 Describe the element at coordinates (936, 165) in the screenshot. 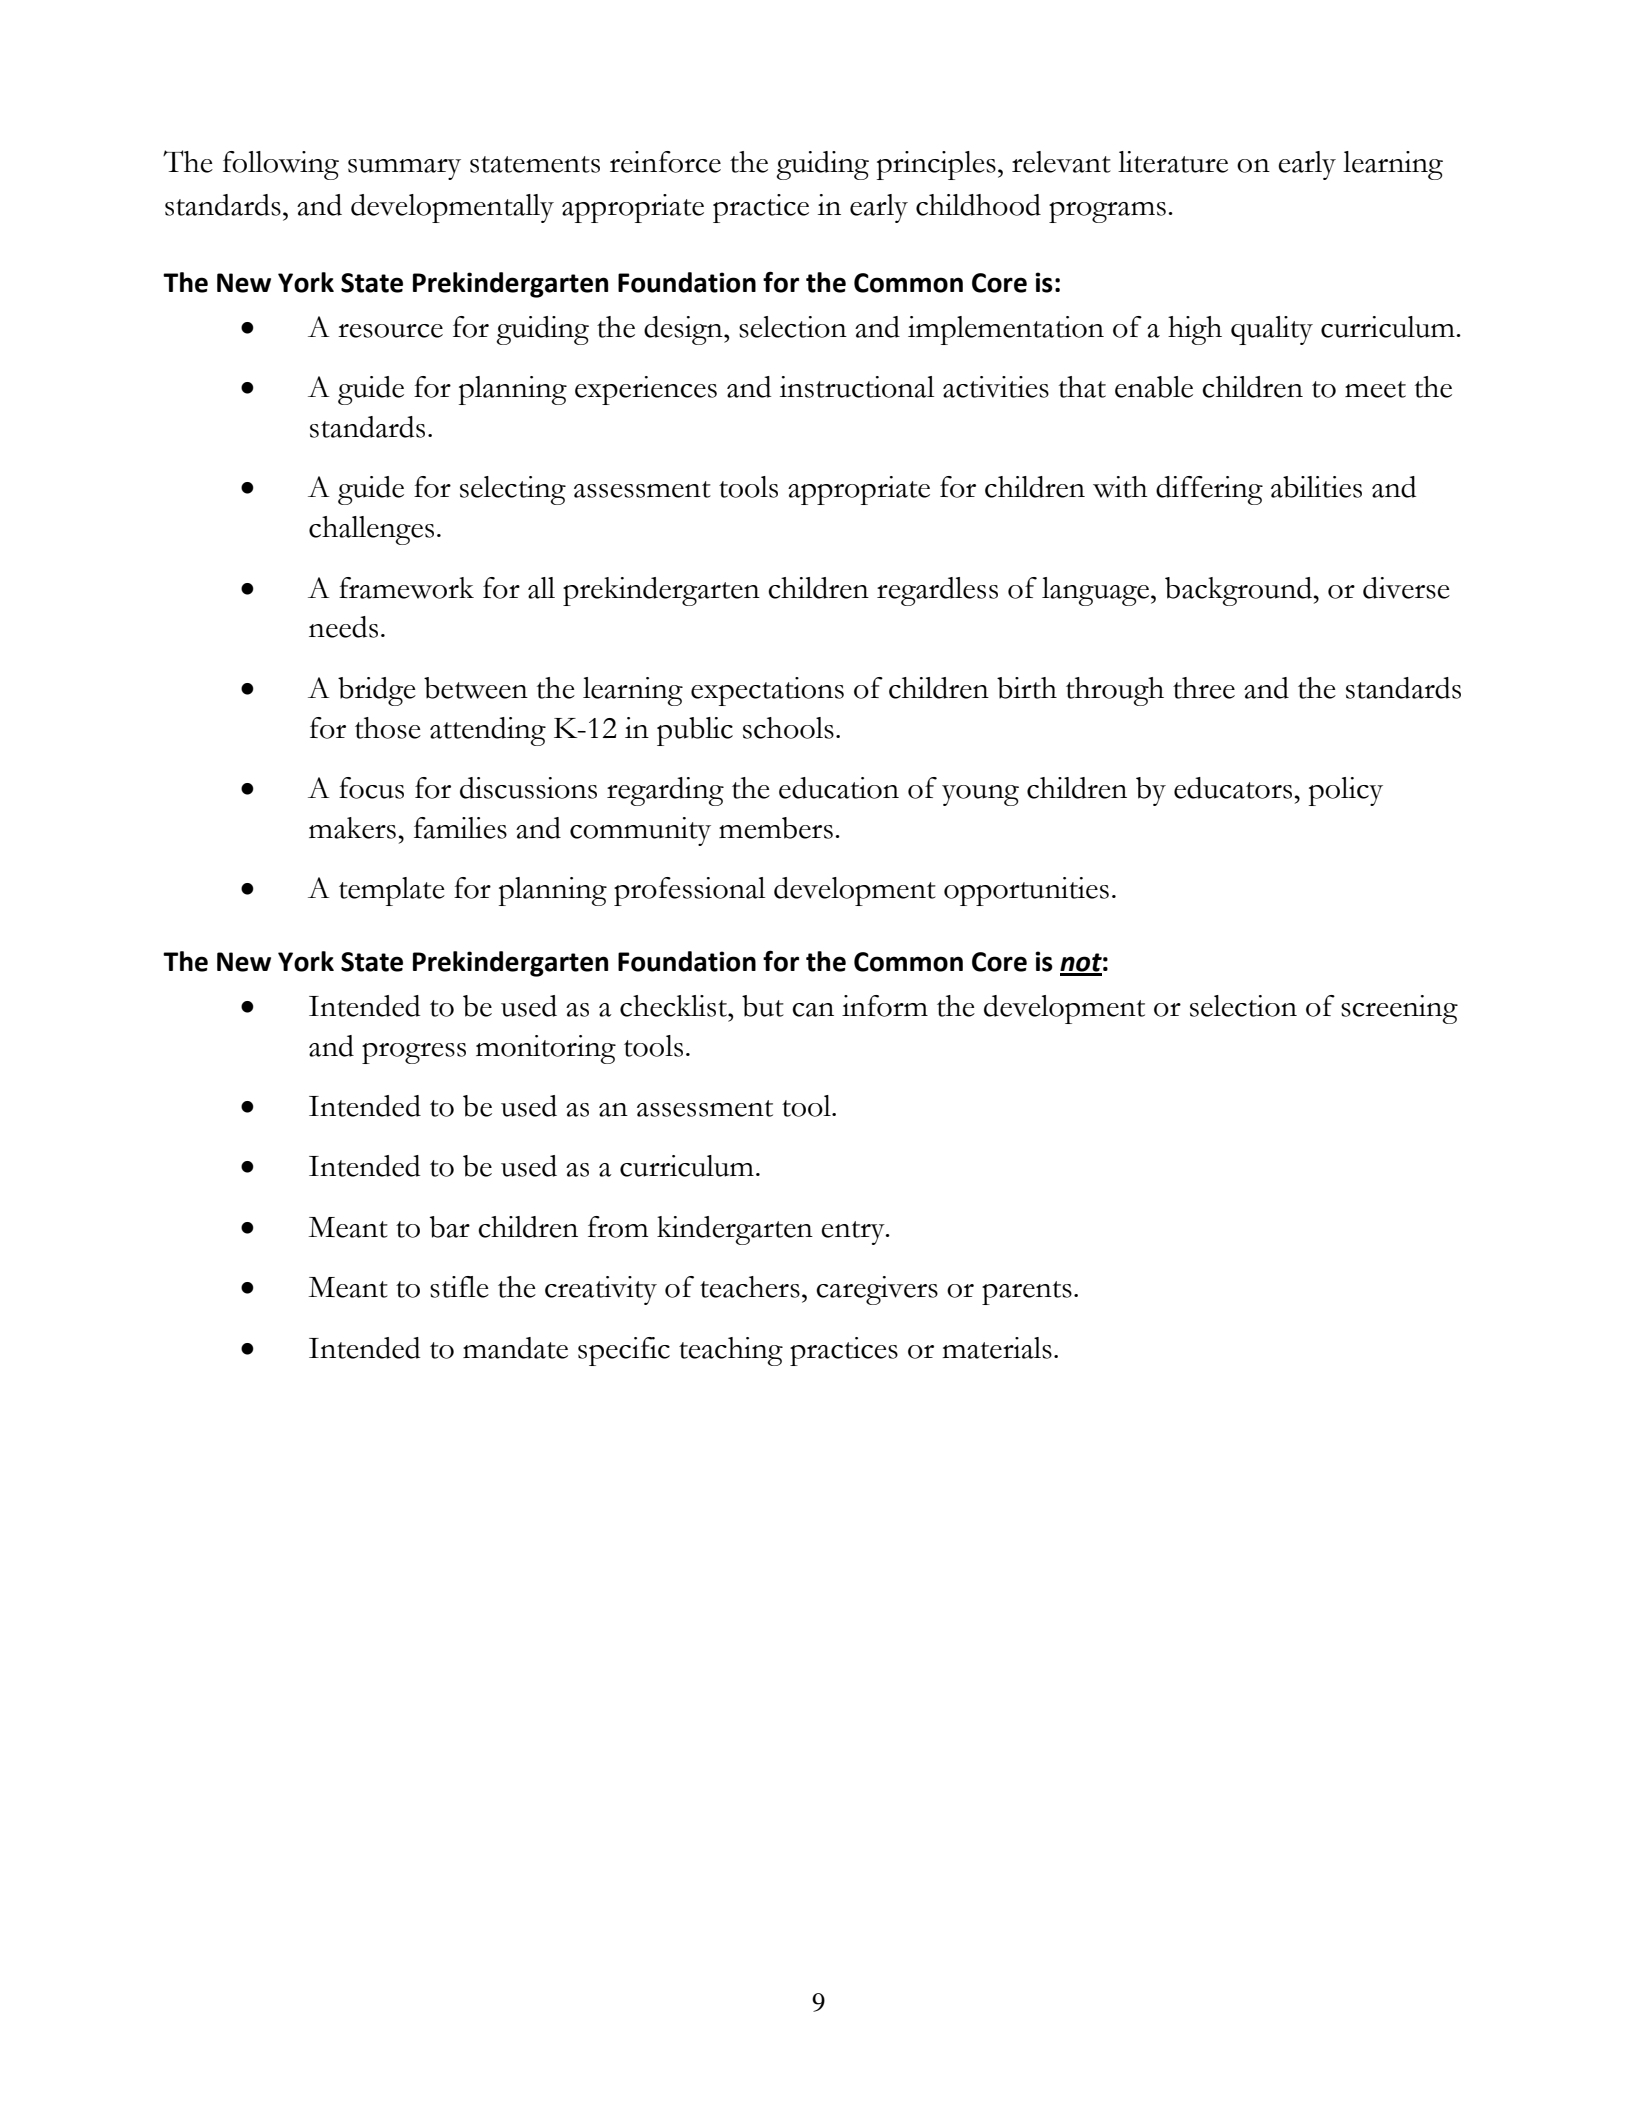

I see `principles` at that location.
